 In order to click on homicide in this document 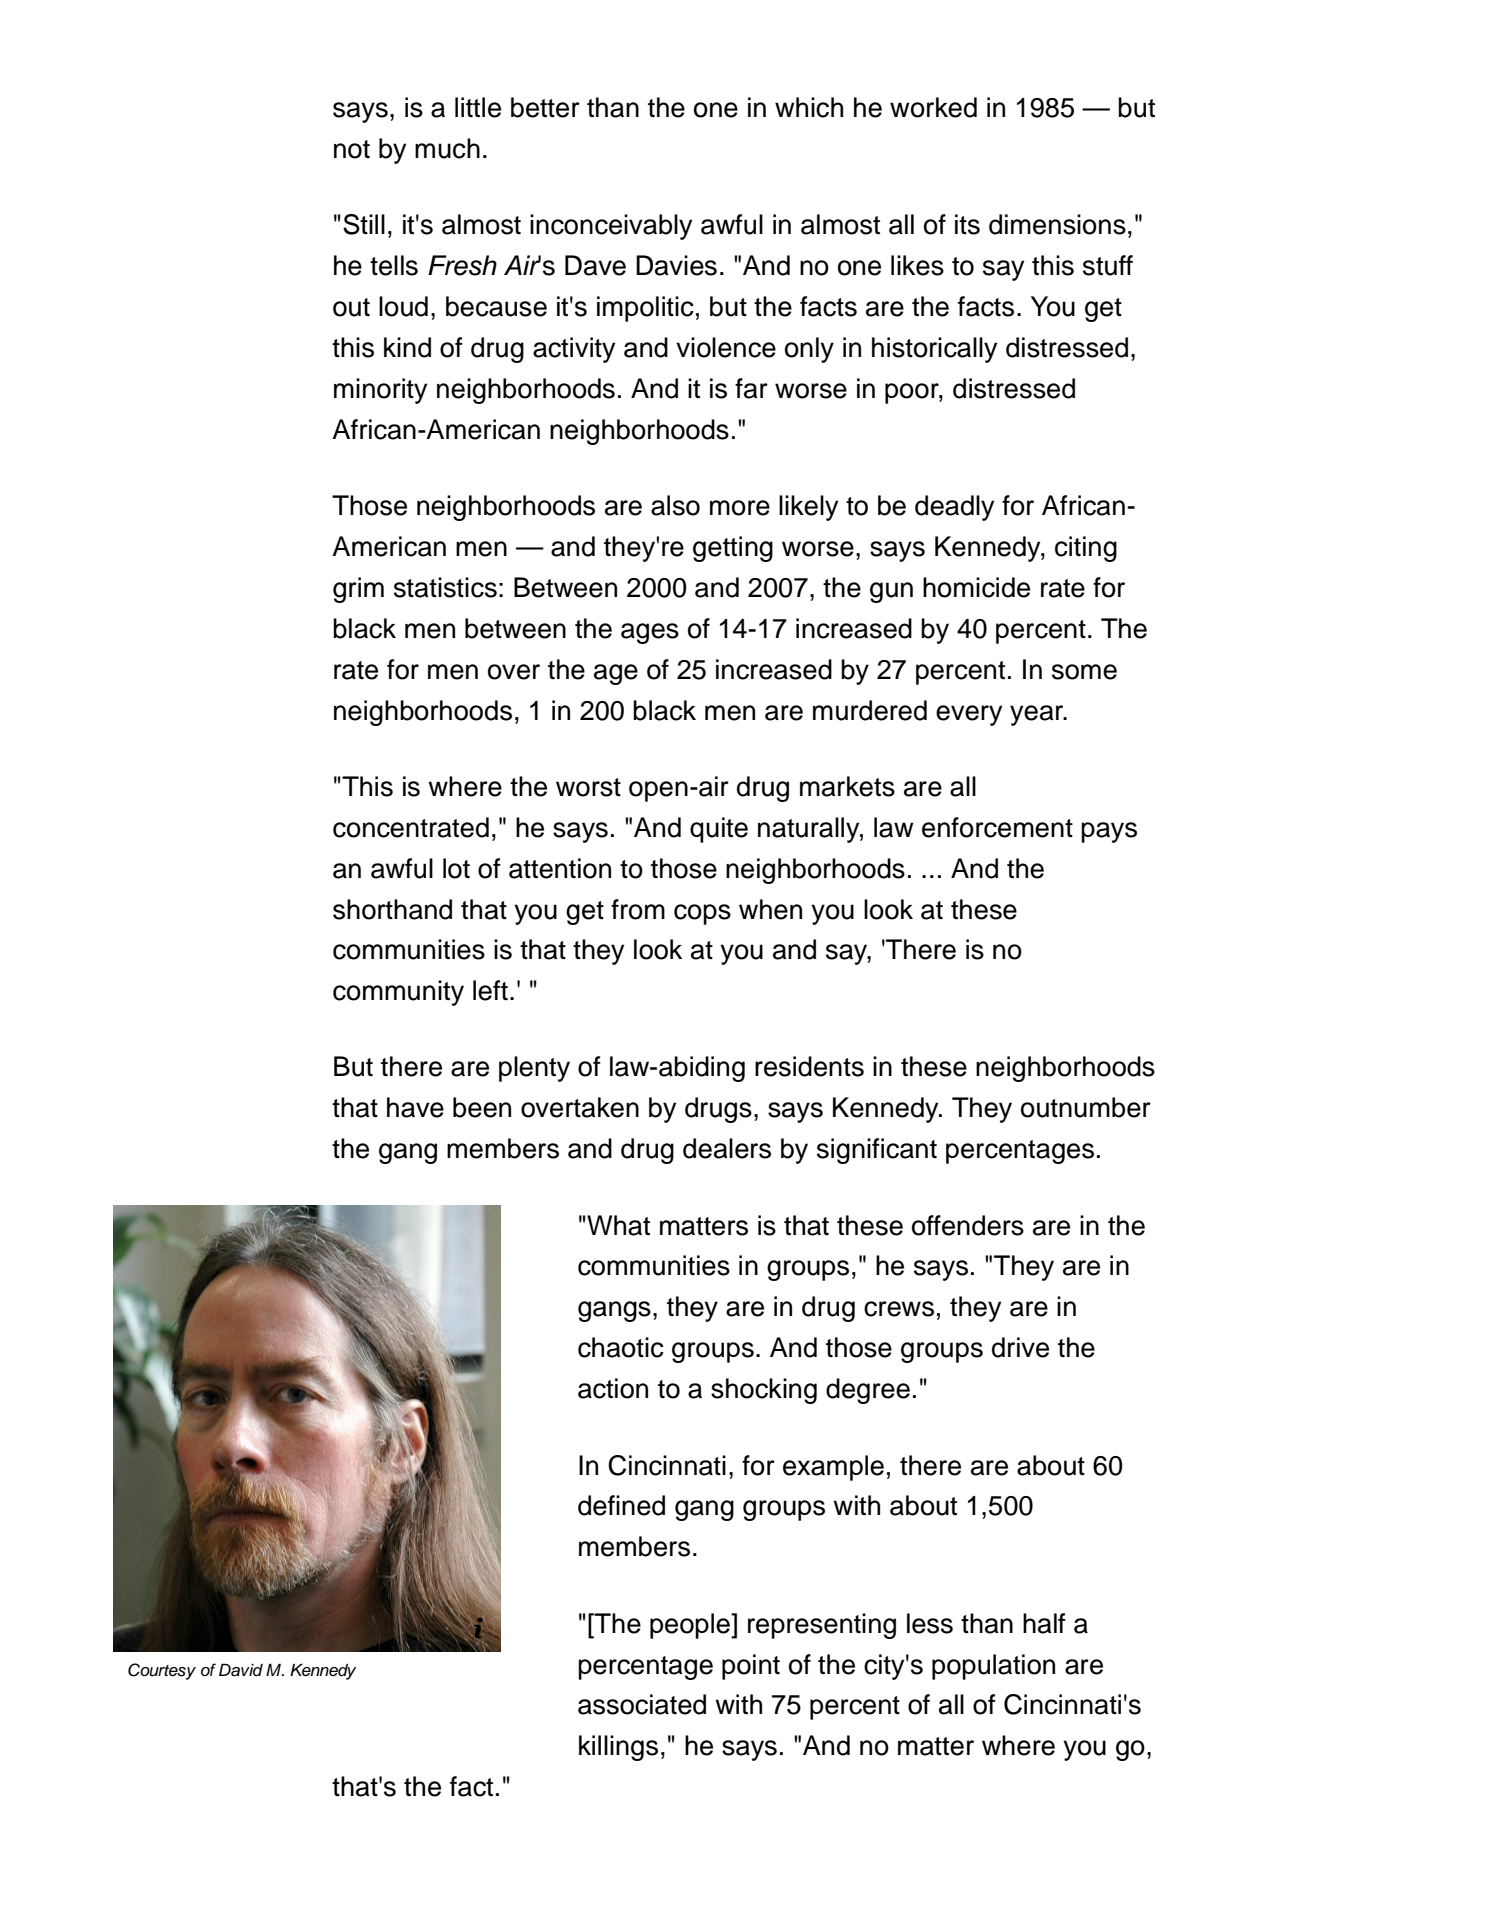, I will do `click(976, 587)`.
